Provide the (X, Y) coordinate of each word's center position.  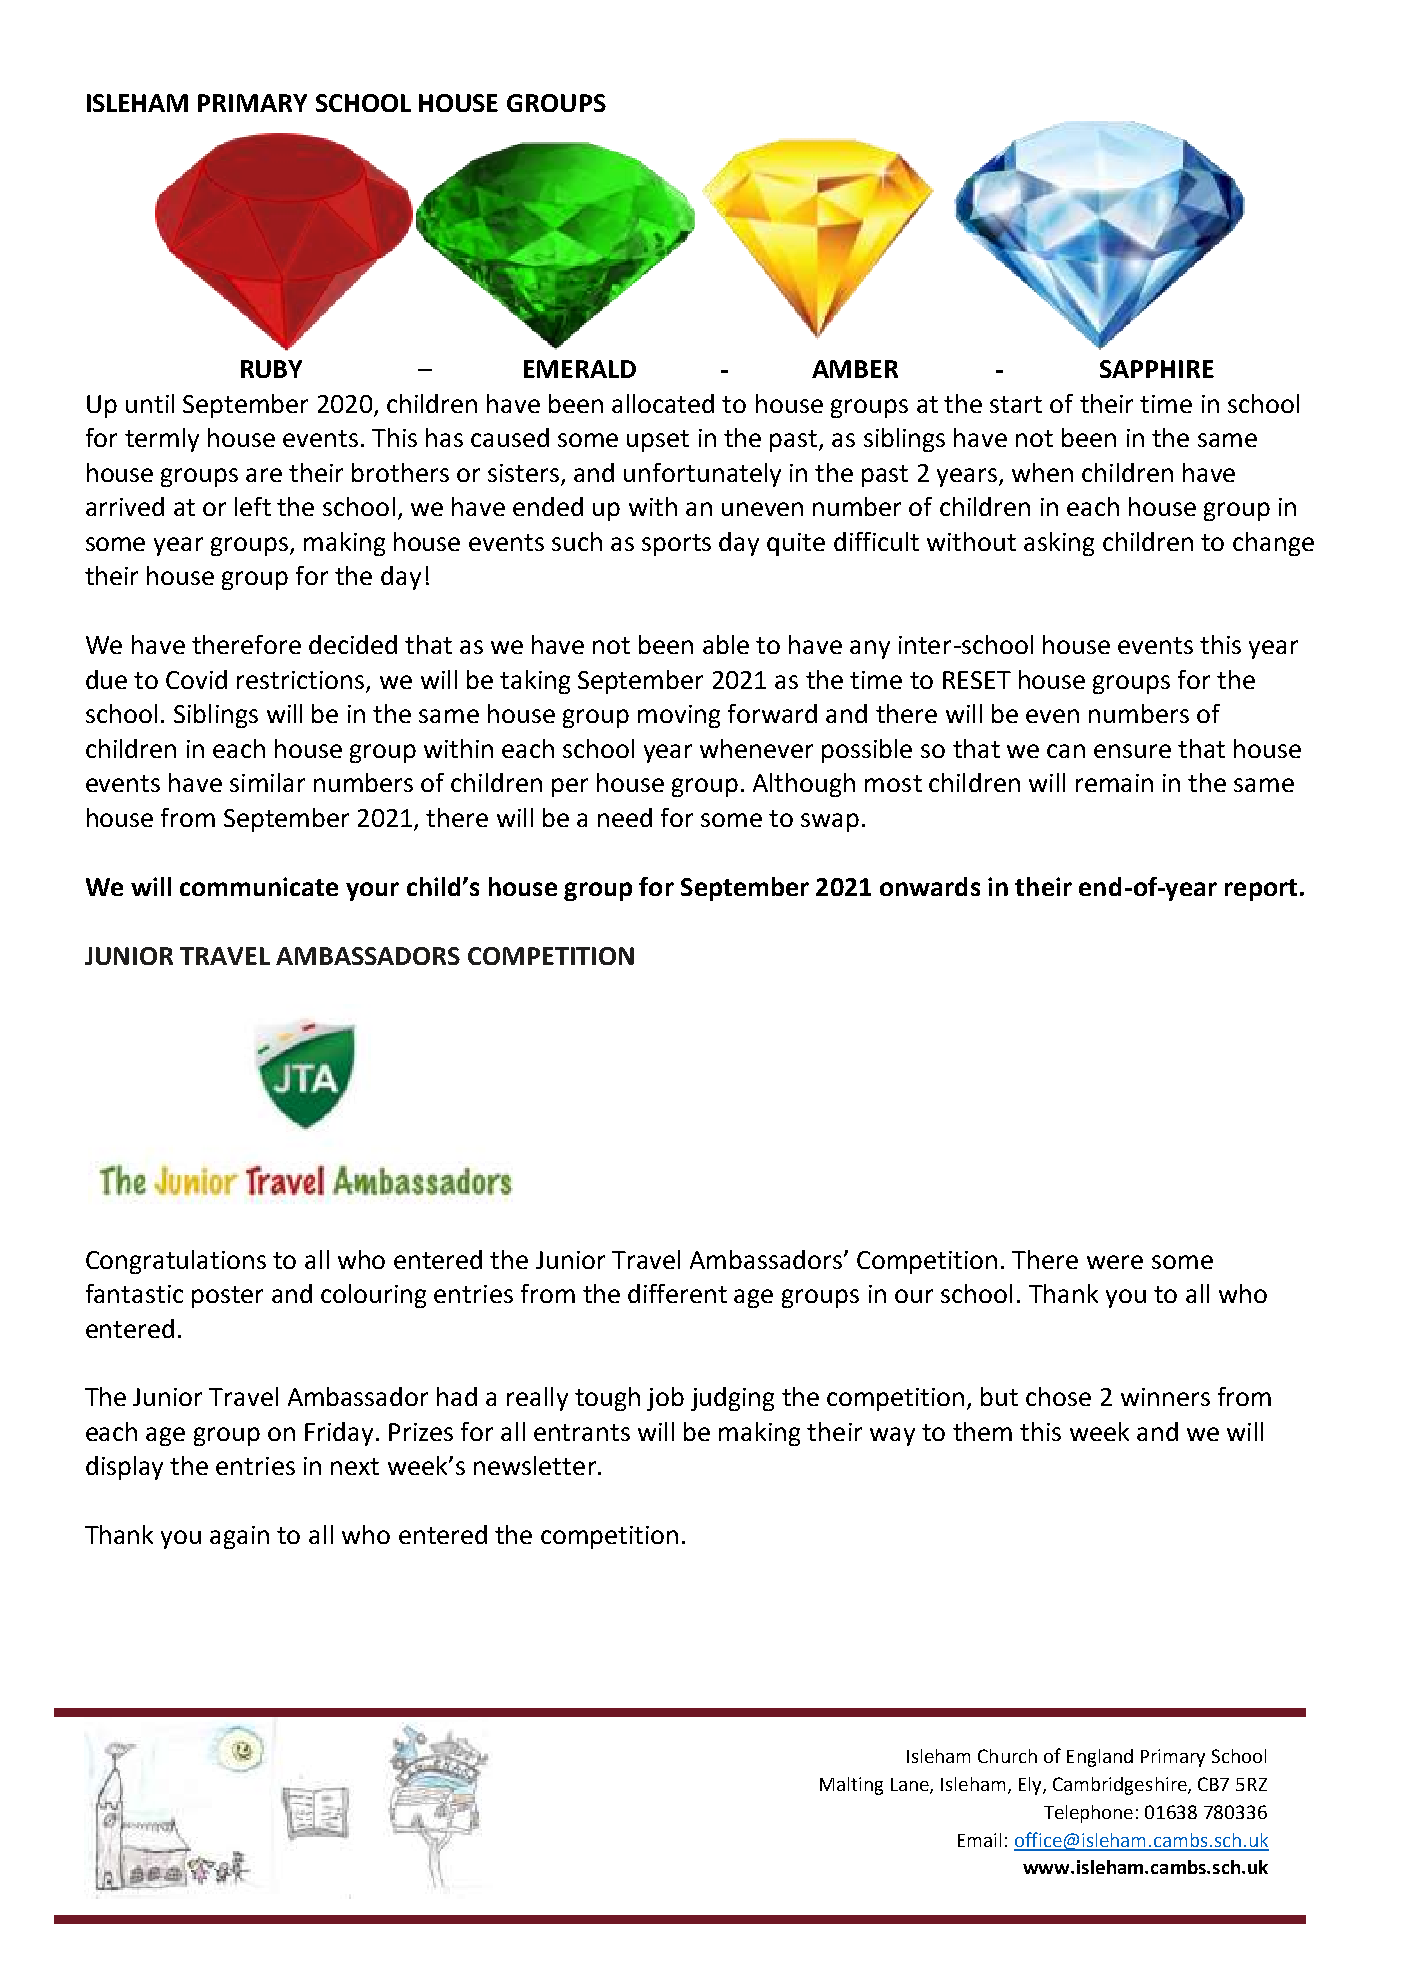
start (1016, 404)
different (677, 1293)
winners (1165, 1397)
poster (227, 1297)
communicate (259, 886)
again (239, 1537)
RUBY (271, 369)
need (625, 817)
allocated (663, 403)
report (1261, 890)
